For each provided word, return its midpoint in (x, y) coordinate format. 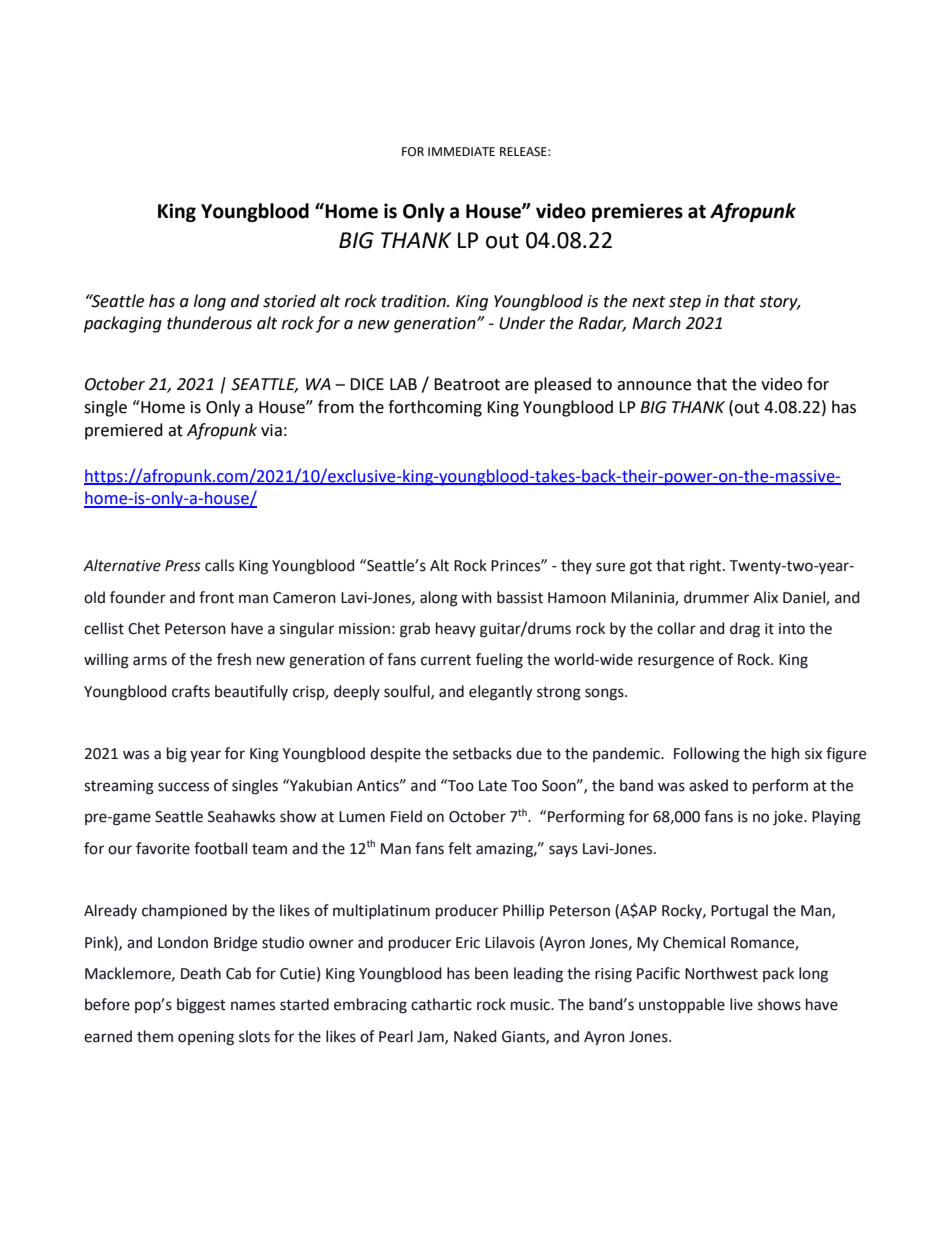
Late (493, 786)
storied (289, 301)
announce (654, 386)
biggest (201, 1006)
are (517, 386)
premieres (637, 212)
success (183, 787)
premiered (124, 431)
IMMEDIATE (461, 151)
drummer (716, 597)
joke (789, 818)
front (216, 597)
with (476, 597)
